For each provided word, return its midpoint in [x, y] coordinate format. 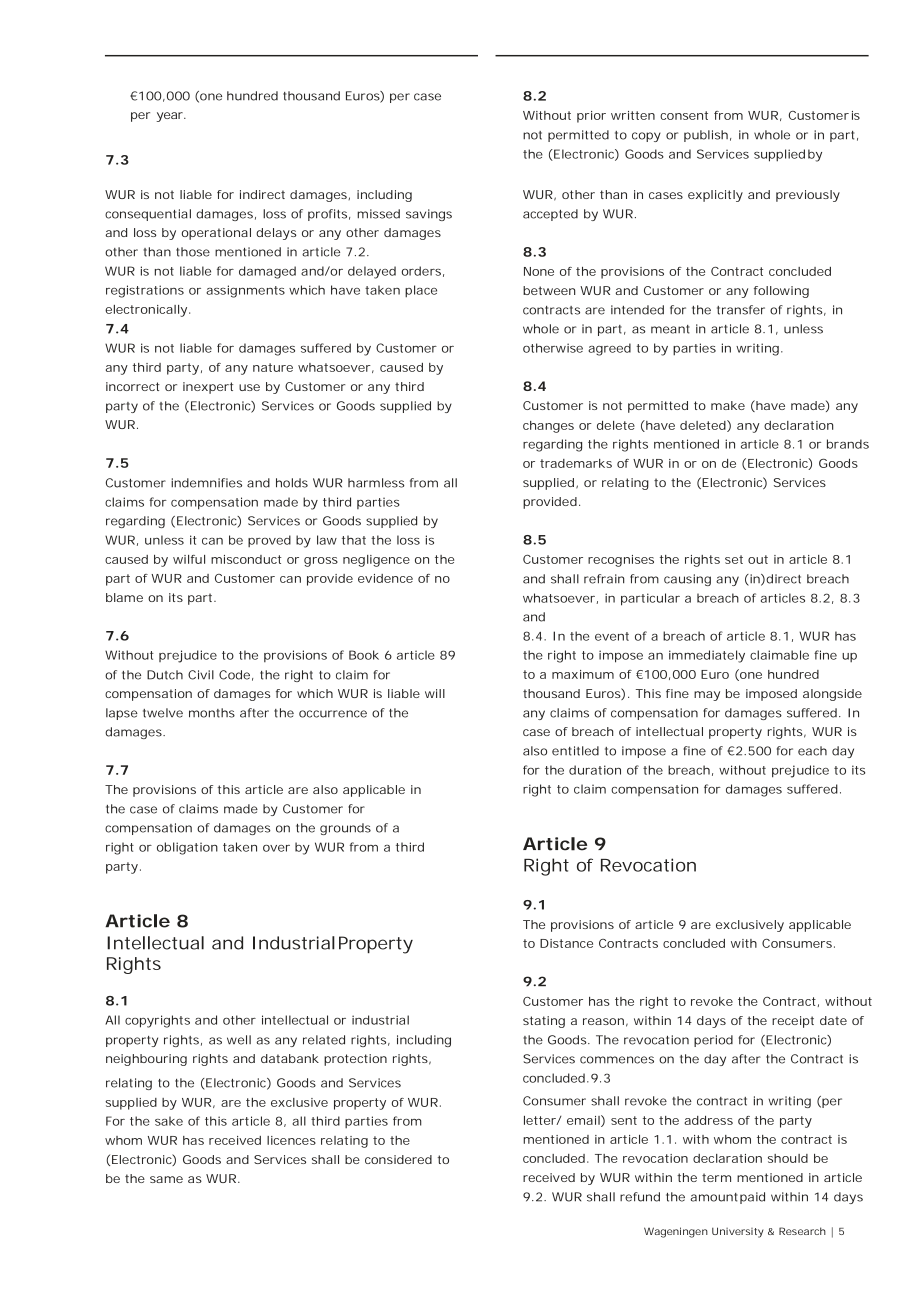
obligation [187, 848]
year [171, 117]
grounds [345, 829]
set [734, 559]
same [166, 1179]
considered [398, 1159]
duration [595, 770]
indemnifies [206, 483]
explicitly [715, 196]
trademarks [576, 463]
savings [429, 215]
